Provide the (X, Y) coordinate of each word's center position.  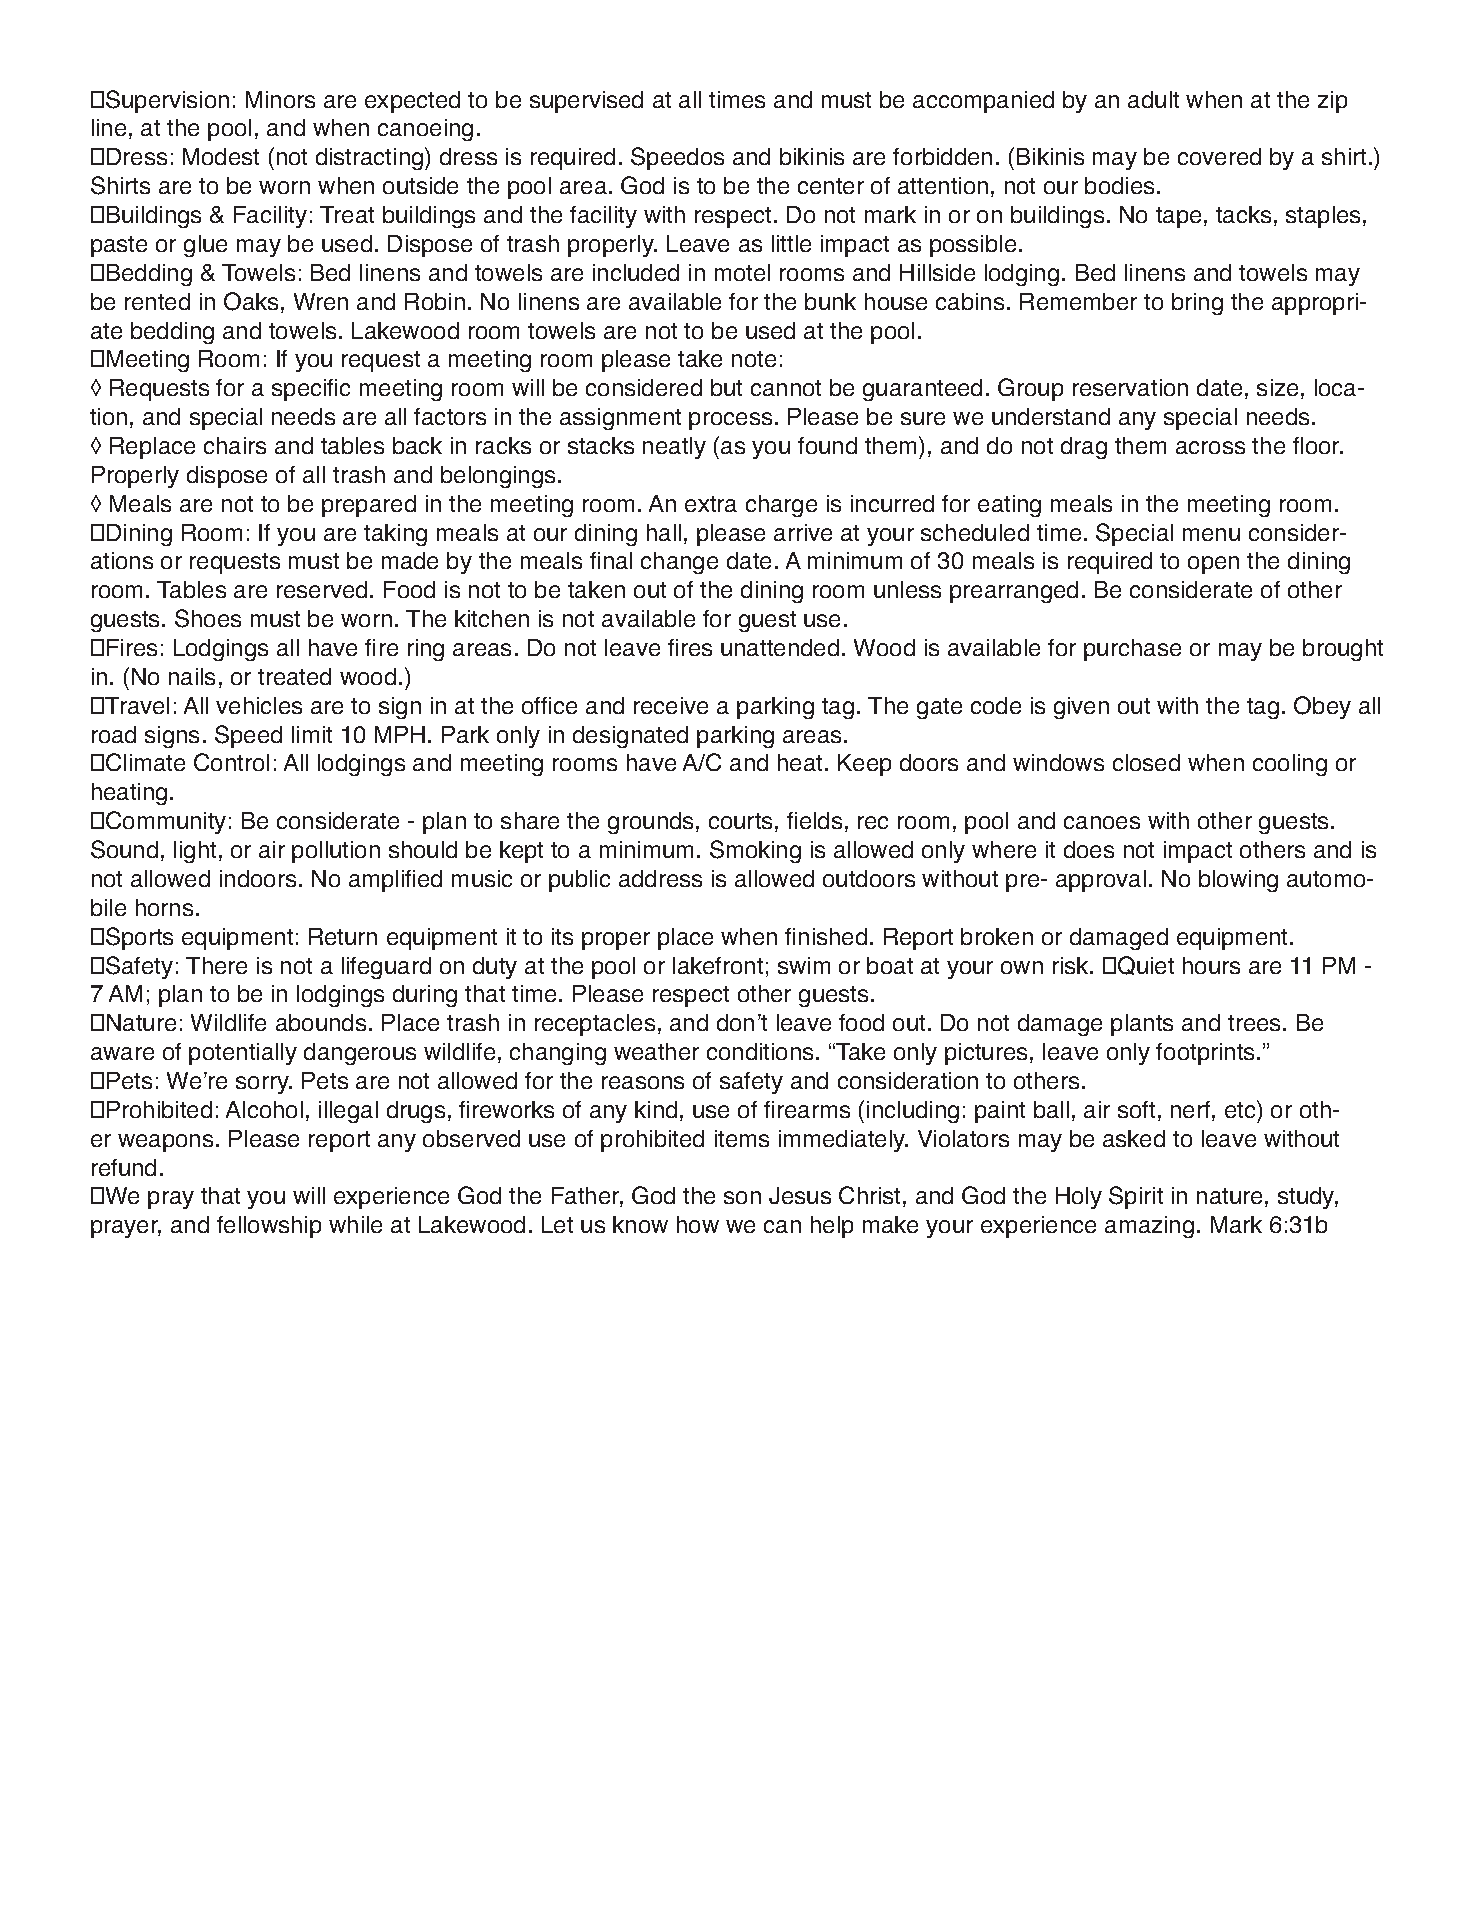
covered (1219, 156)
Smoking (755, 851)
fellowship (269, 1227)
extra (711, 504)
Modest (221, 156)
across (1210, 447)
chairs (235, 445)
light (195, 852)
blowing (1238, 881)
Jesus (800, 1195)
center (831, 186)
